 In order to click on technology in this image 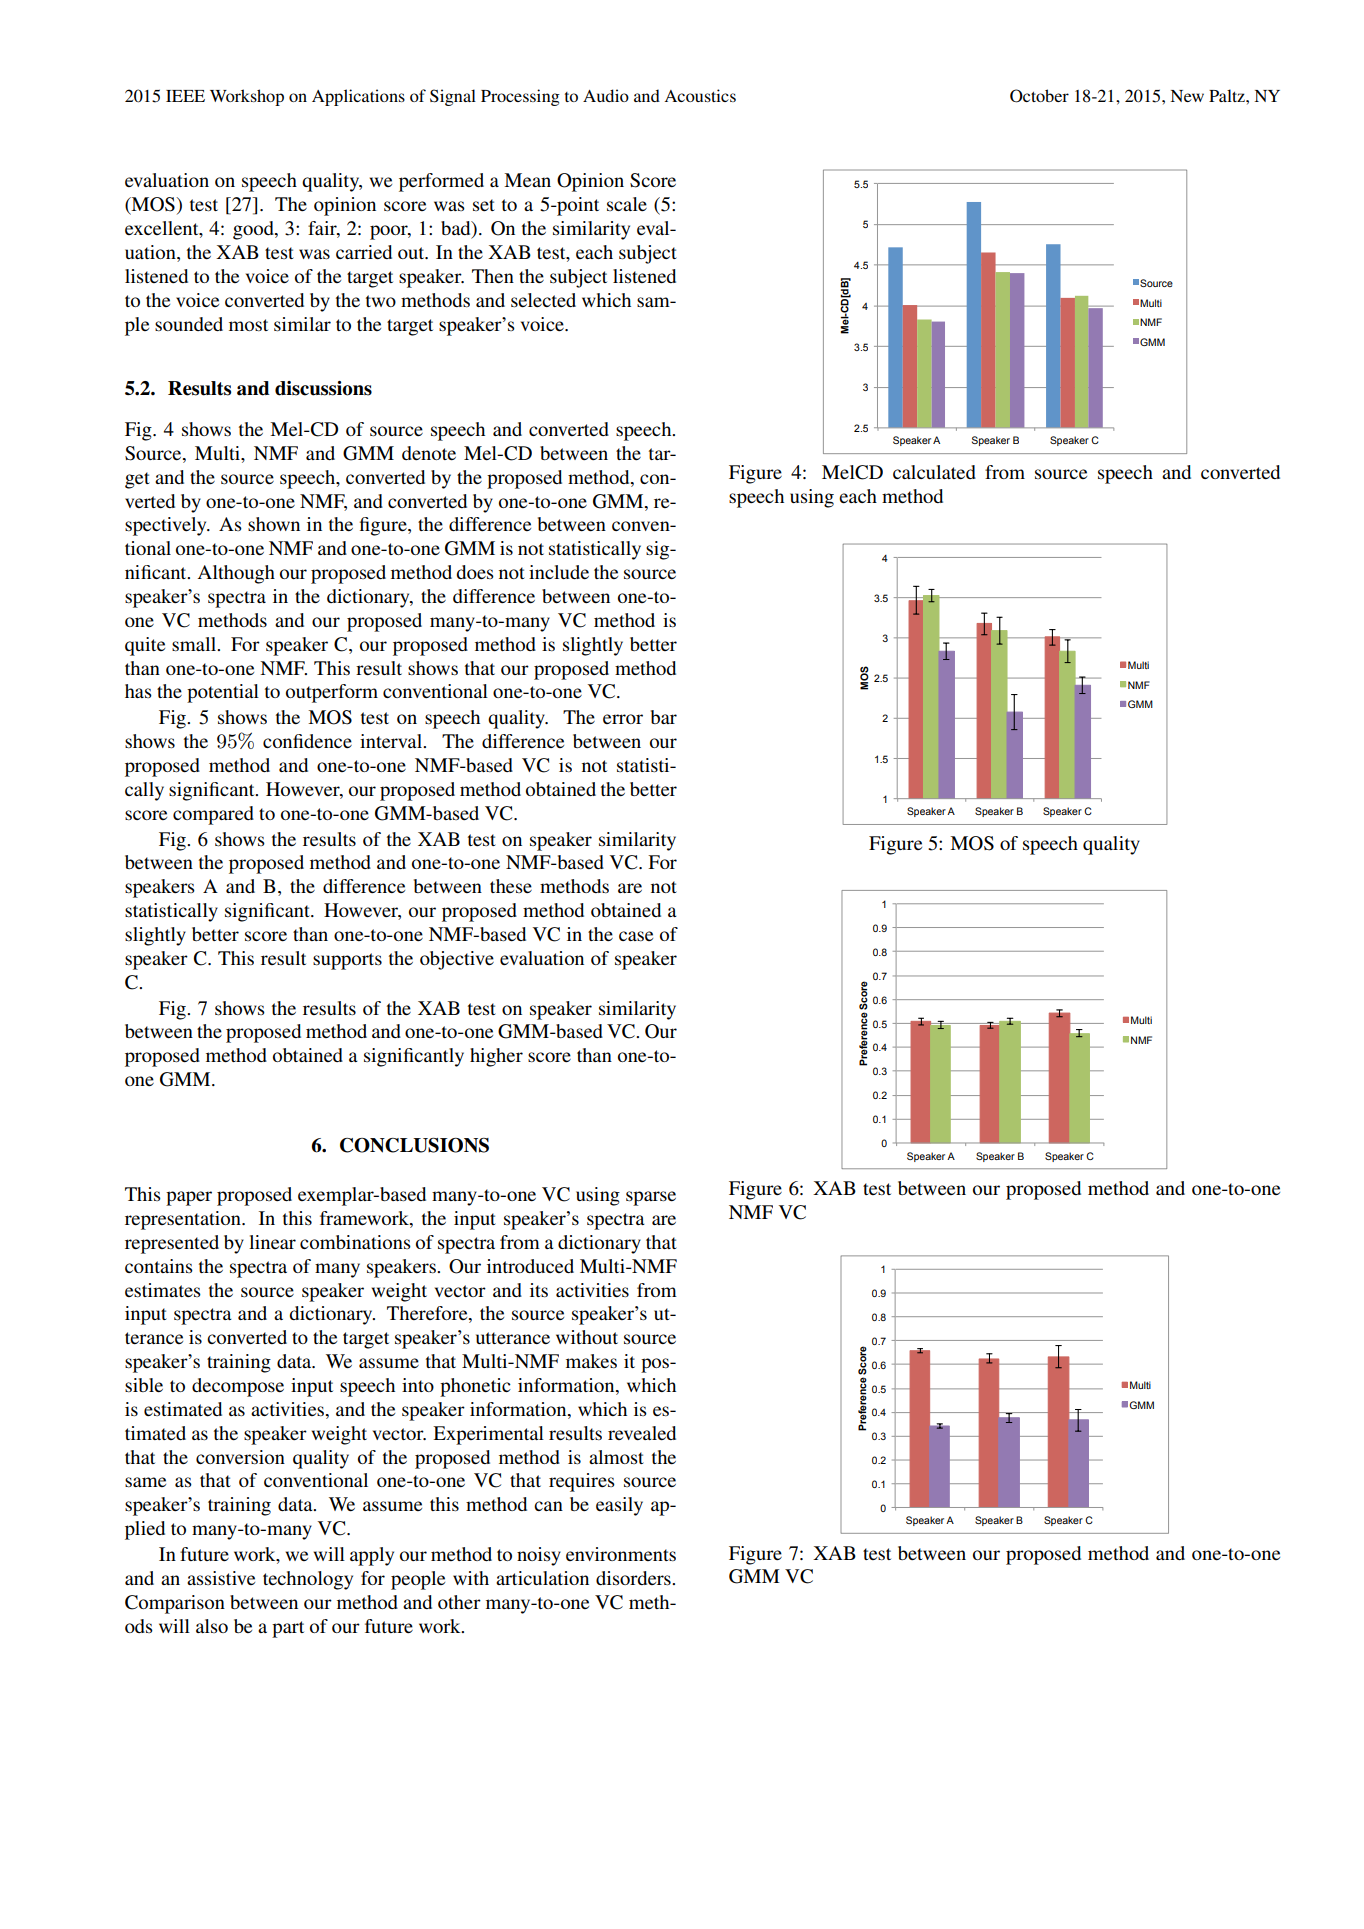, I will do `click(308, 1580)`.
